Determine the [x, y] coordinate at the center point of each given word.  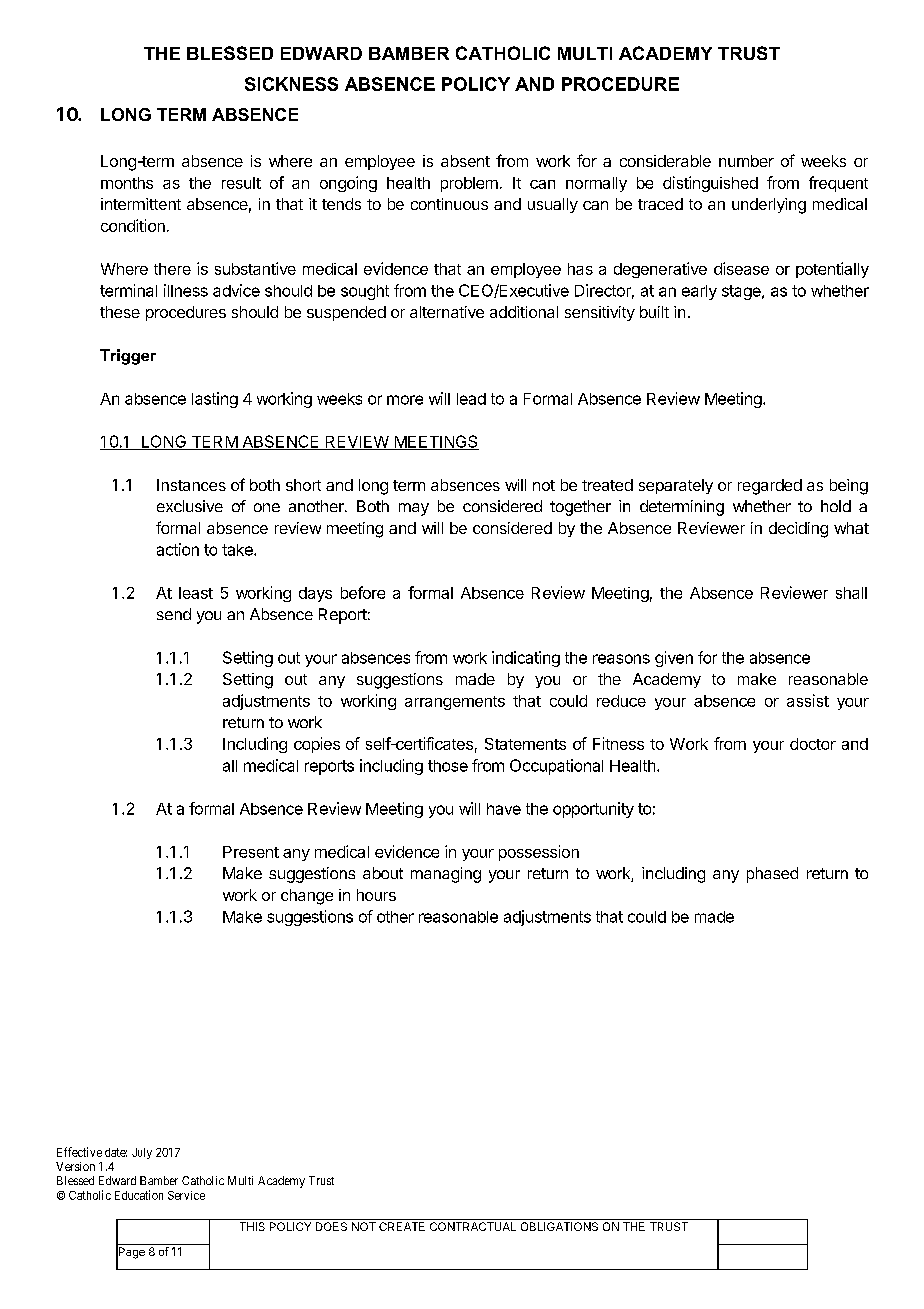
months [127, 183]
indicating [526, 659]
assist [808, 700]
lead [471, 399]
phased [772, 875]
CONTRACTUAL [473, 1226]
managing [446, 875]
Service [186, 1195]
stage [742, 292]
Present [251, 852]
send [174, 614]
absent [465, 161]
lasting [215, 400]
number [746, 161]
